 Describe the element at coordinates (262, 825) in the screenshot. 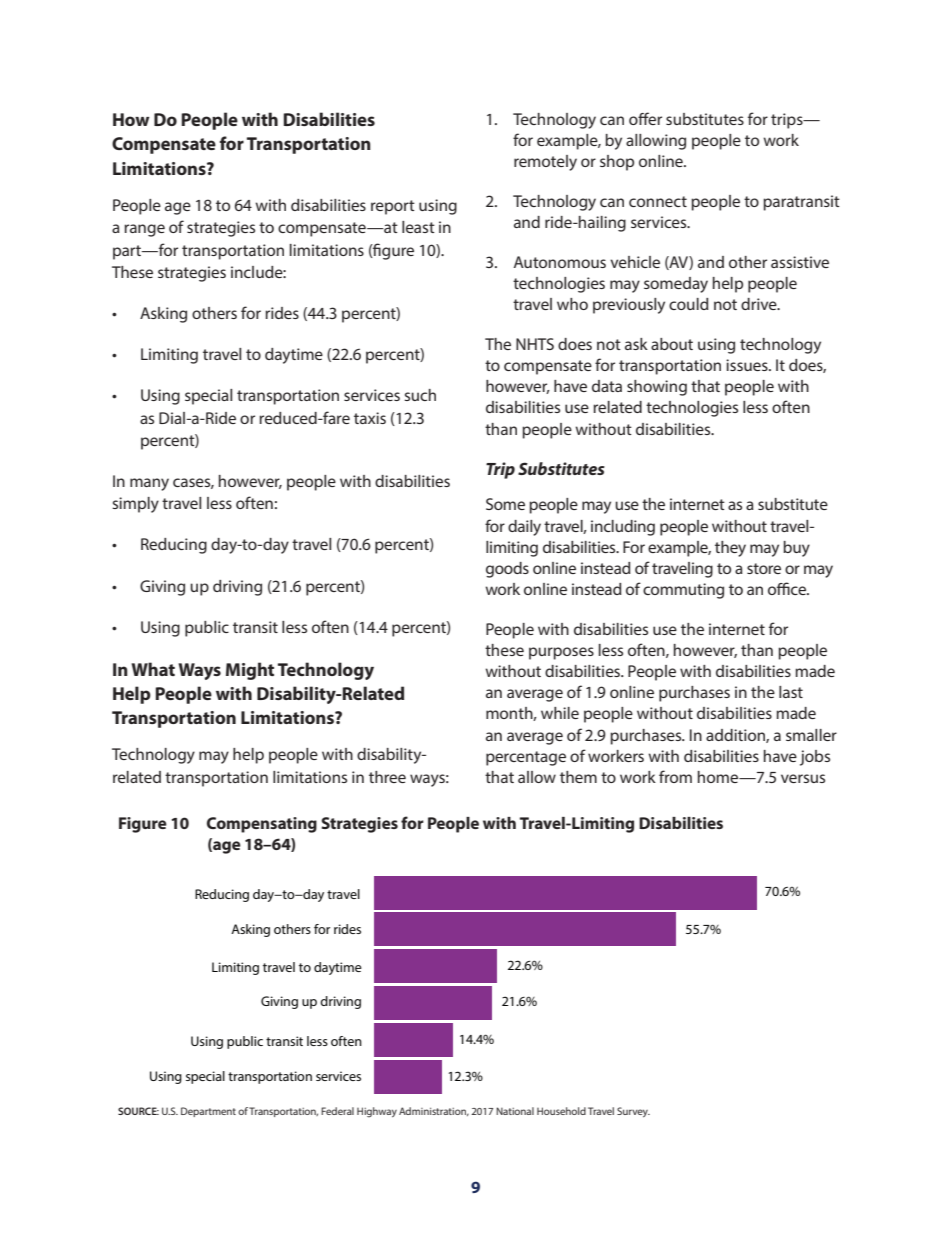

I see `Compensating` at that location.
